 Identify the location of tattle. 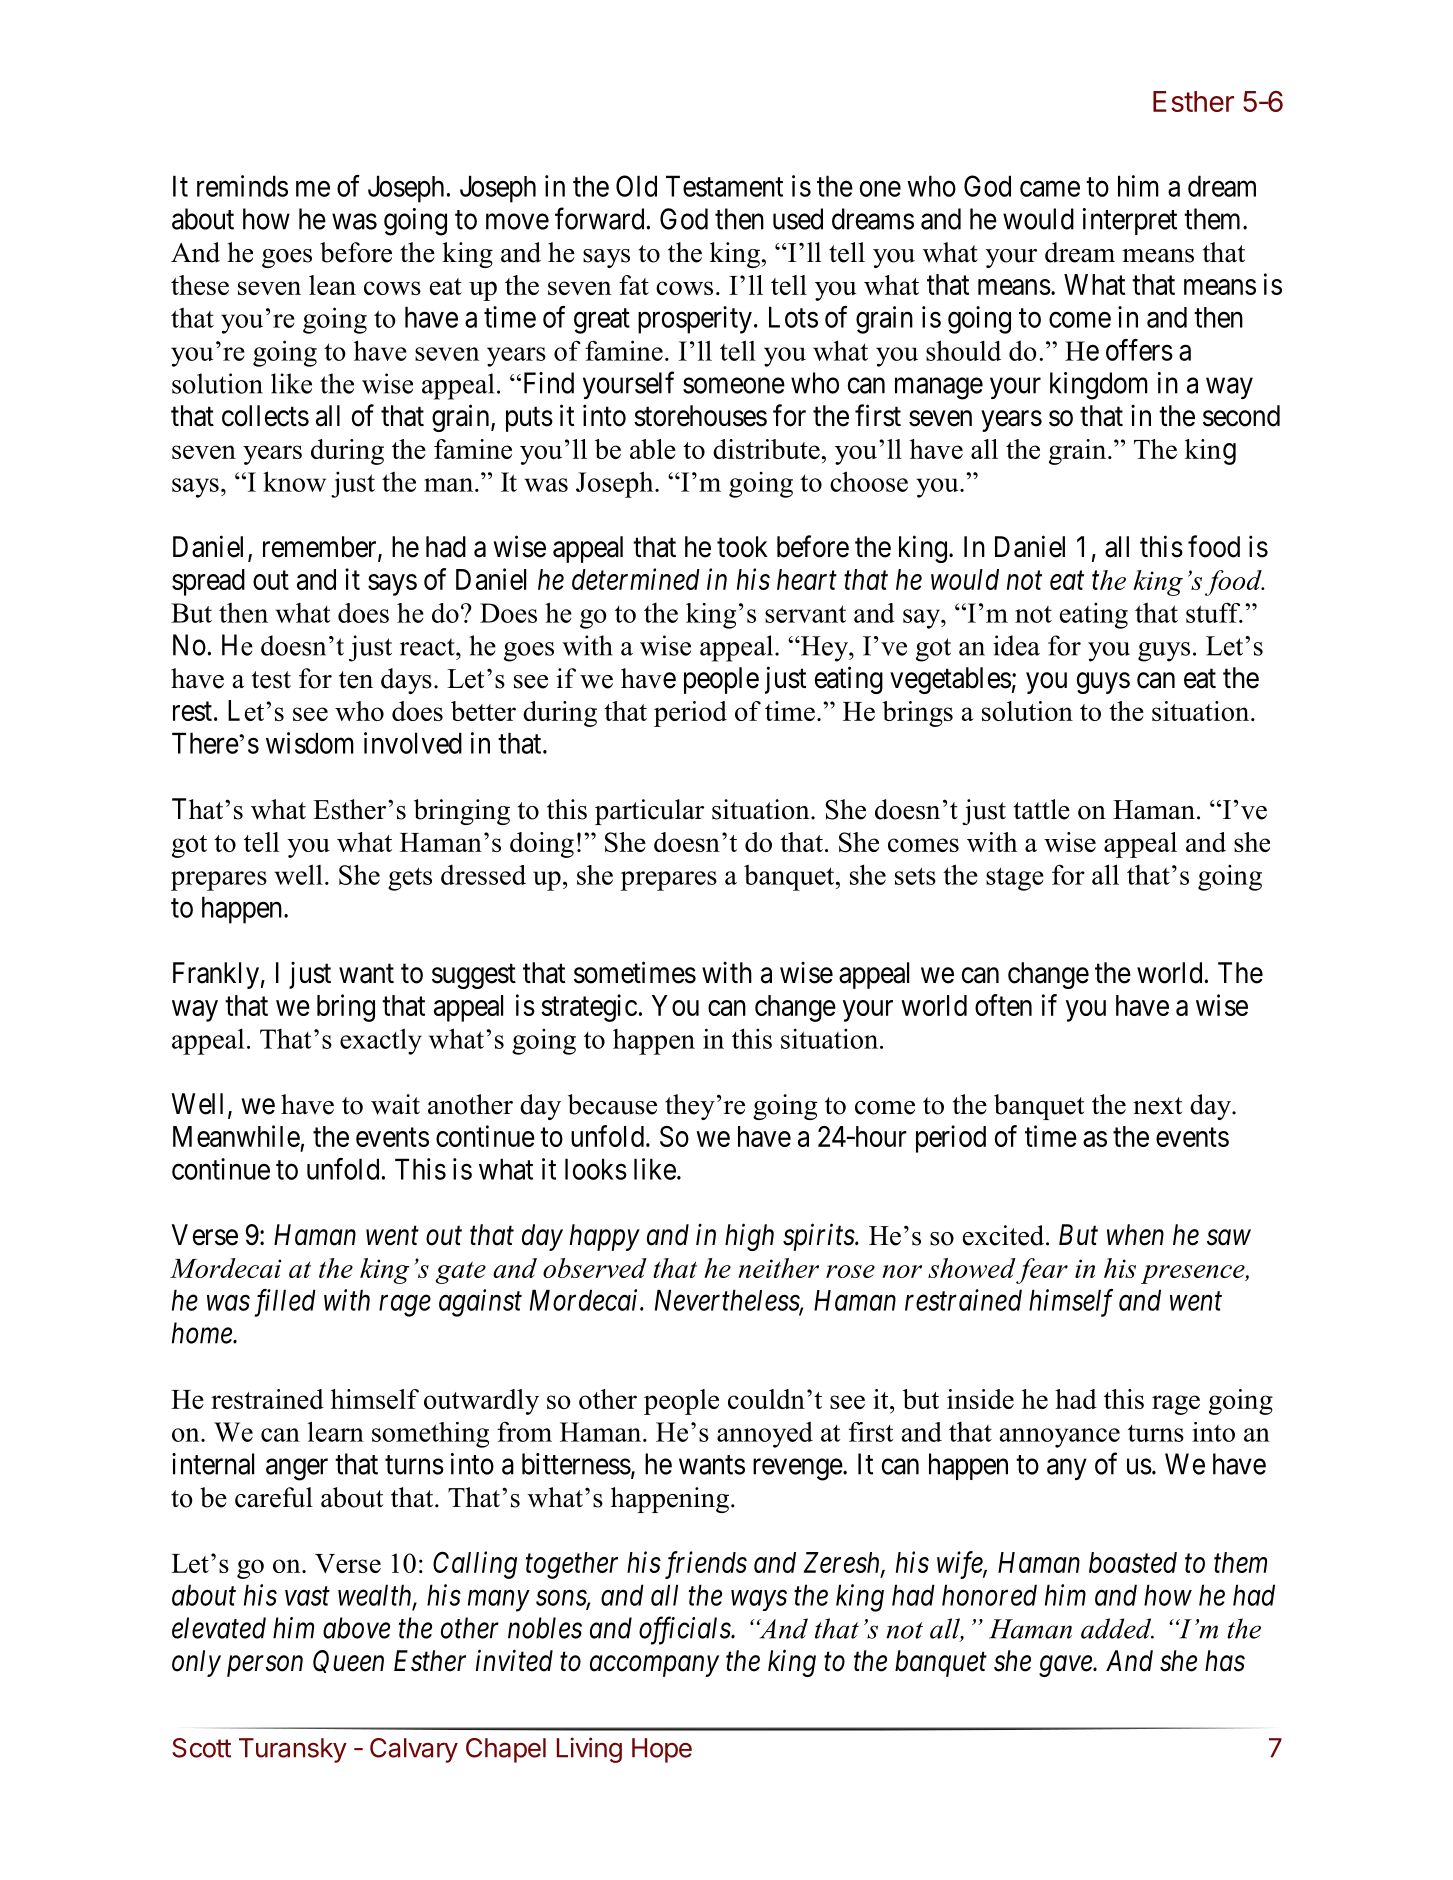
(1042, 809).
